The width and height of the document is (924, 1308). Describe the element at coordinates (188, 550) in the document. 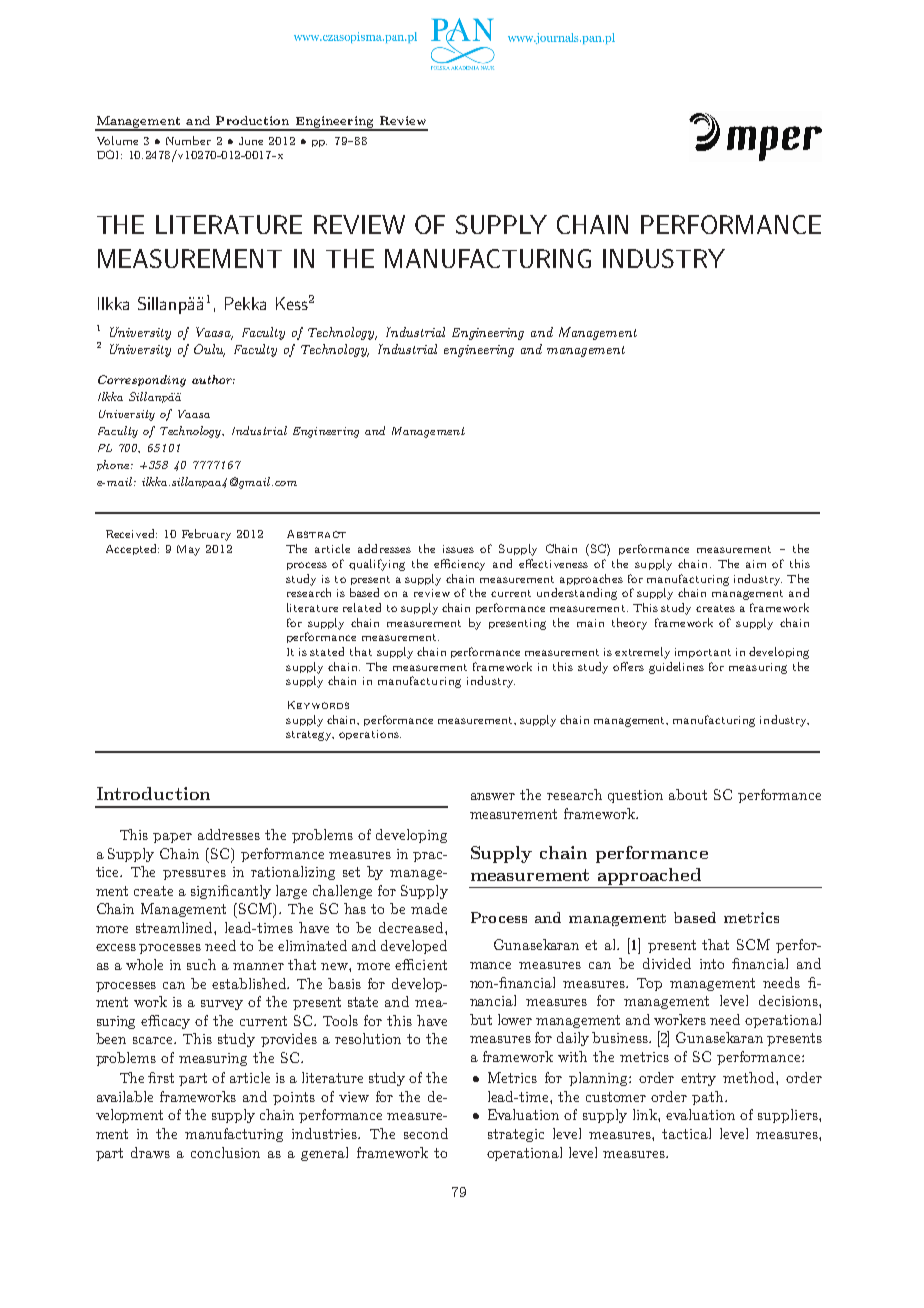

I see `May` at that location.
